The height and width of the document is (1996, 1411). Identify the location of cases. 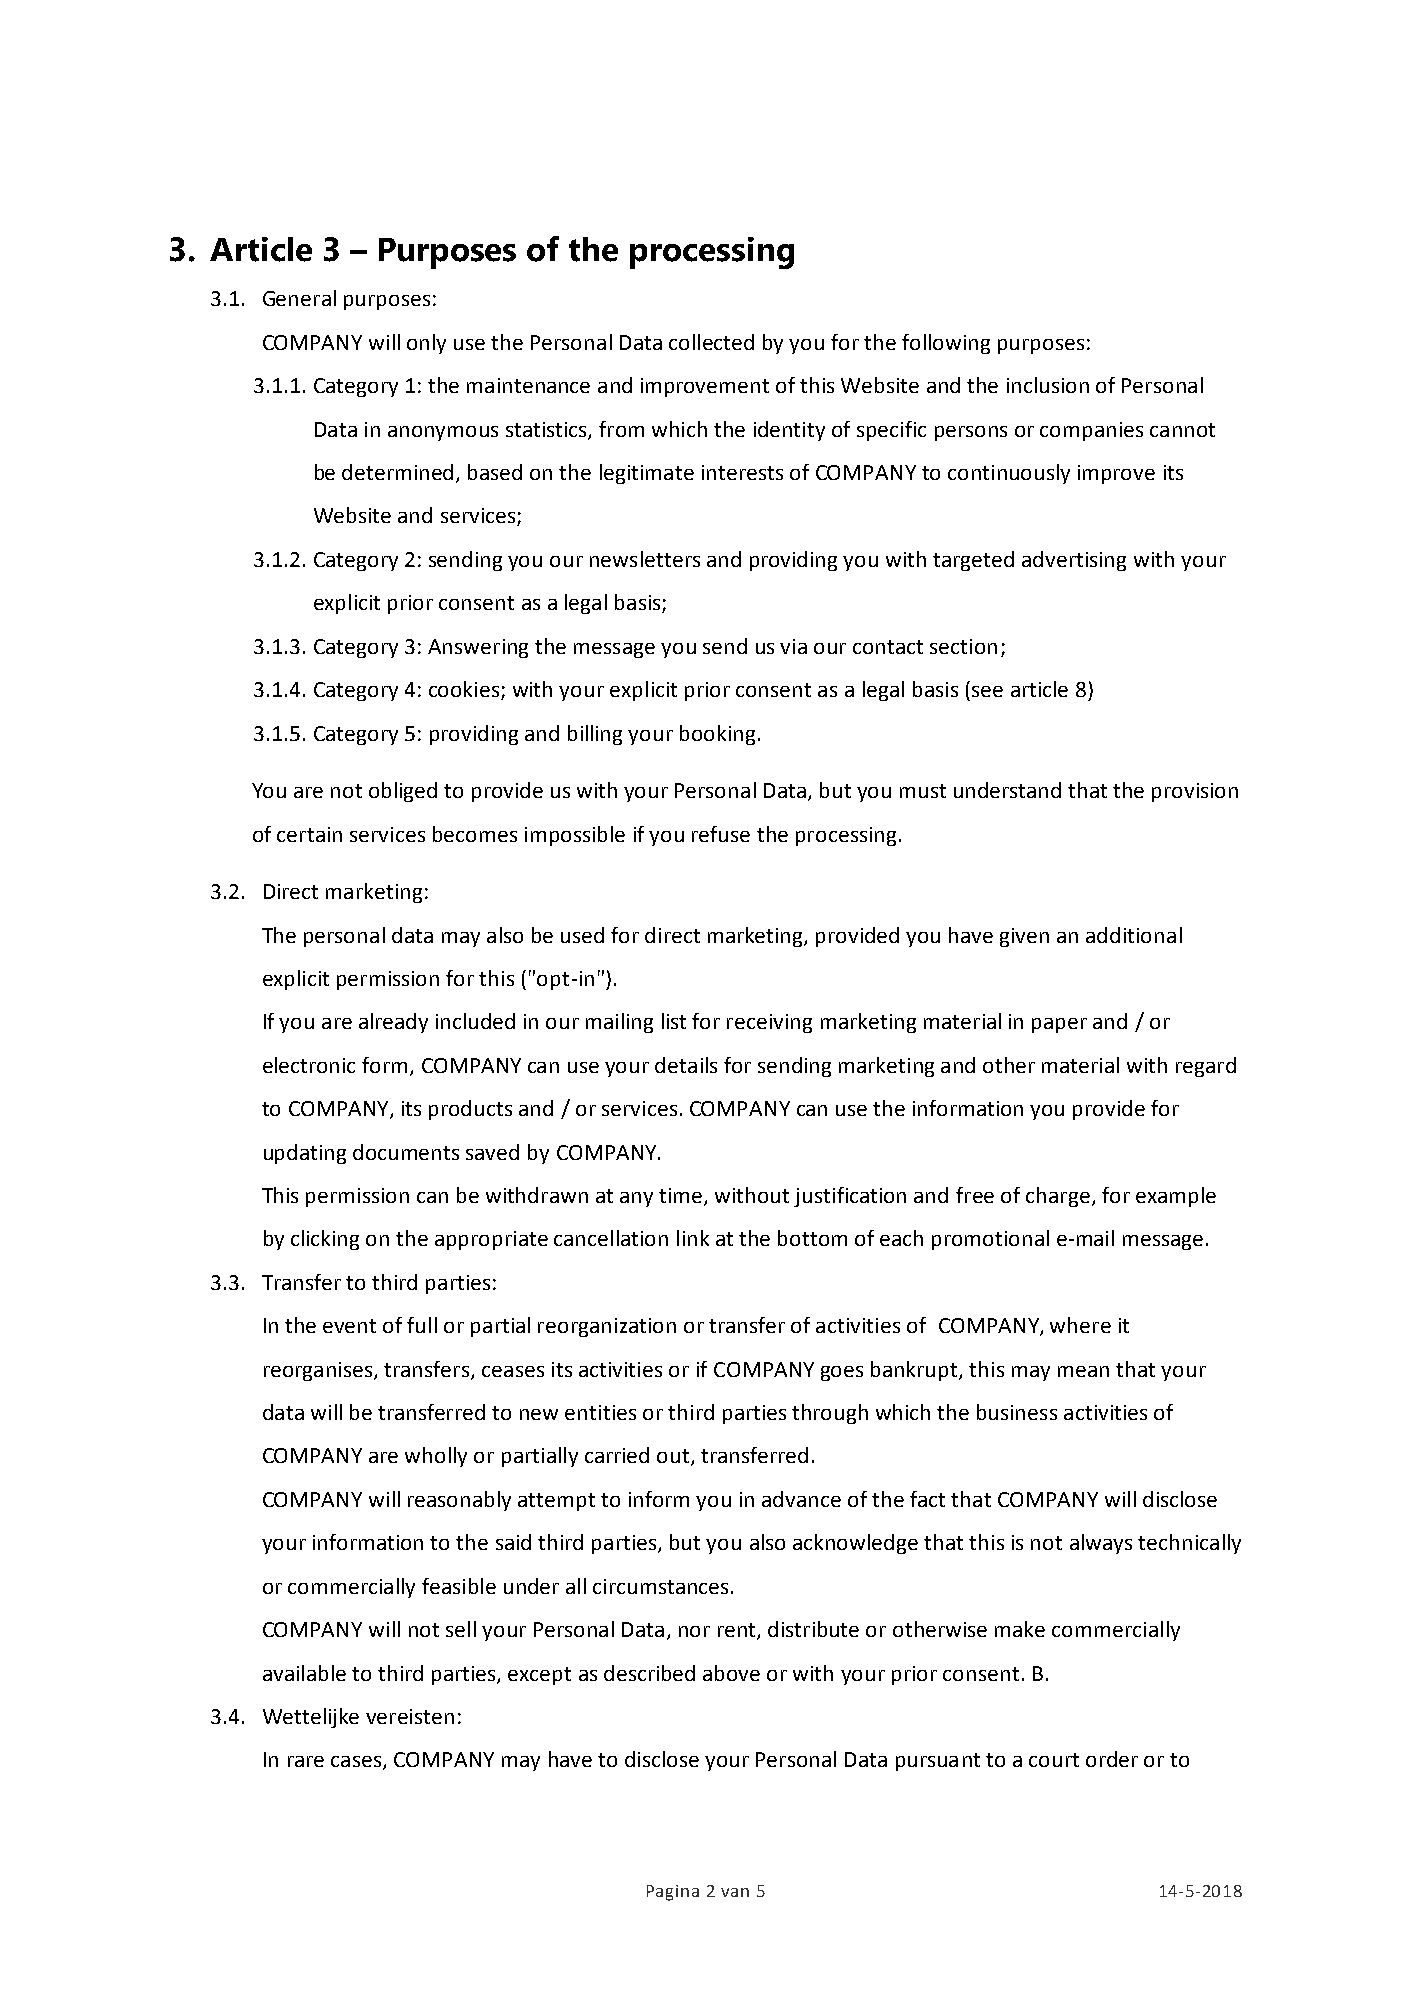
(357, 1763).
